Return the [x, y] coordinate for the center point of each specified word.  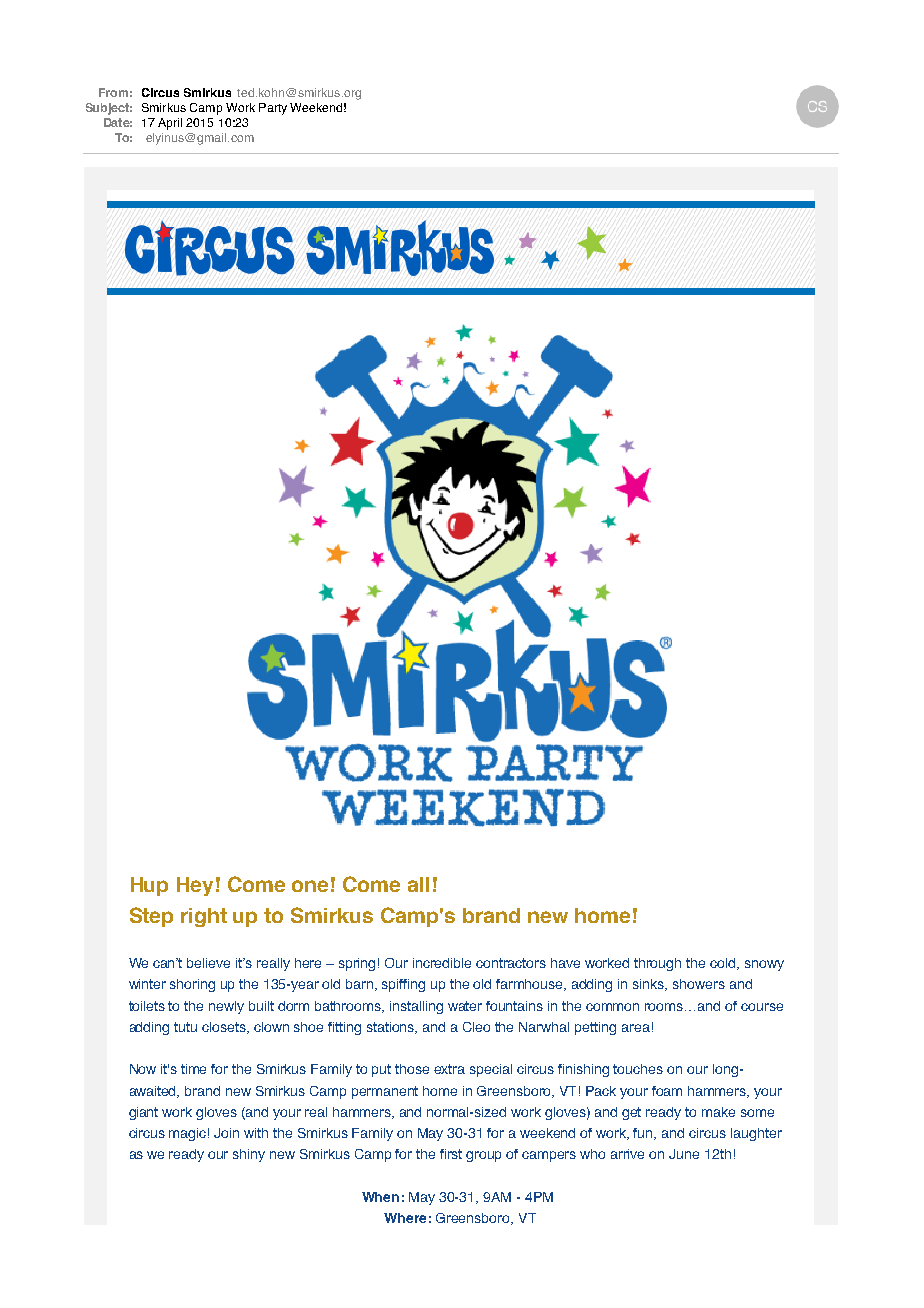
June [684, 1154]
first [451, 1154]
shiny [249, 1155]
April [170, 124]
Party [273, 109]
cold [724, 964]
